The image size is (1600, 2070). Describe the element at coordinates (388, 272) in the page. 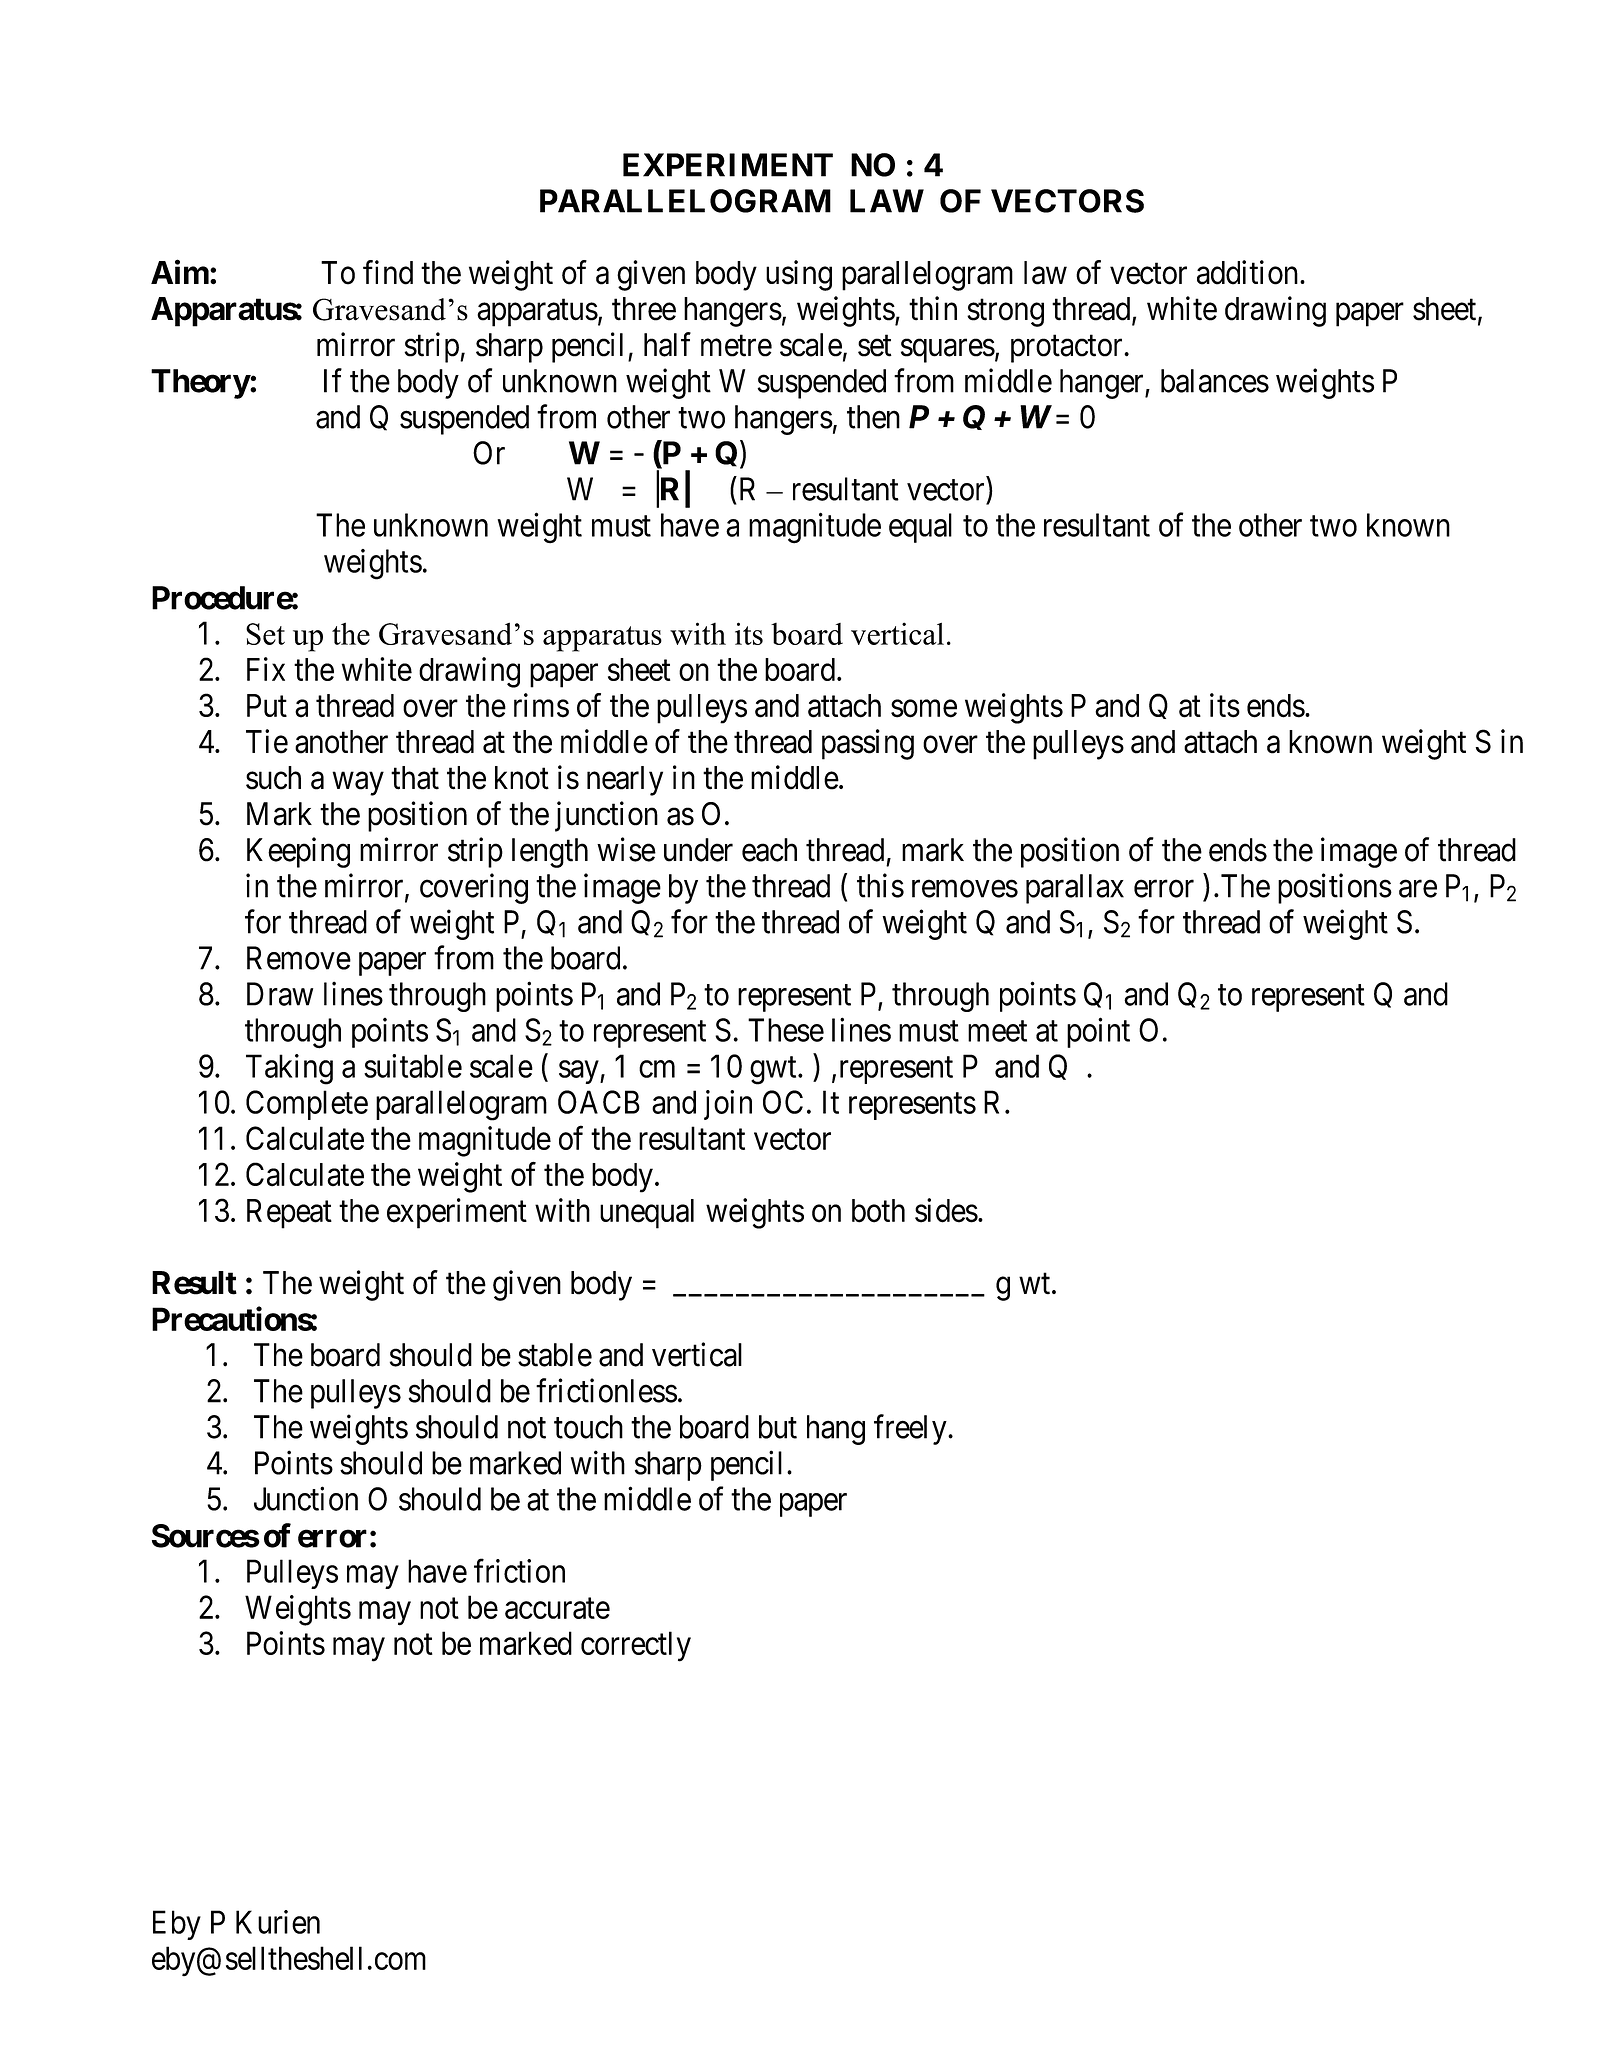

I see `find` at that location.
